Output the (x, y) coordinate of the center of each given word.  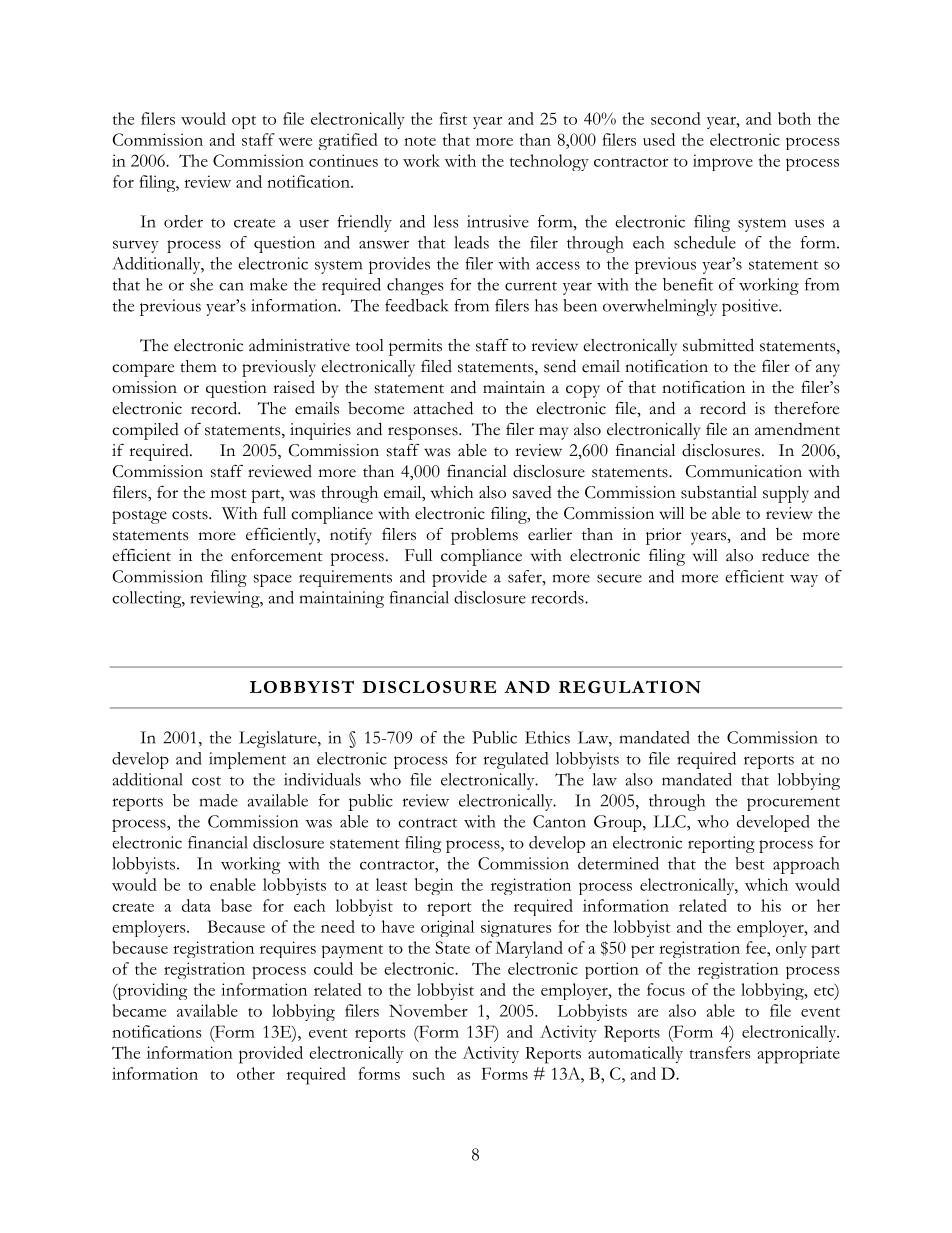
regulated (516, 760)
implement (247, 760)
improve (723, 162)
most (229, 494)
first (453, 118)
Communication (744, 471)
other (256, 1073)
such (429, 1073)
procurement (793, 804)
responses (424, 433)
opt (244, 122)
